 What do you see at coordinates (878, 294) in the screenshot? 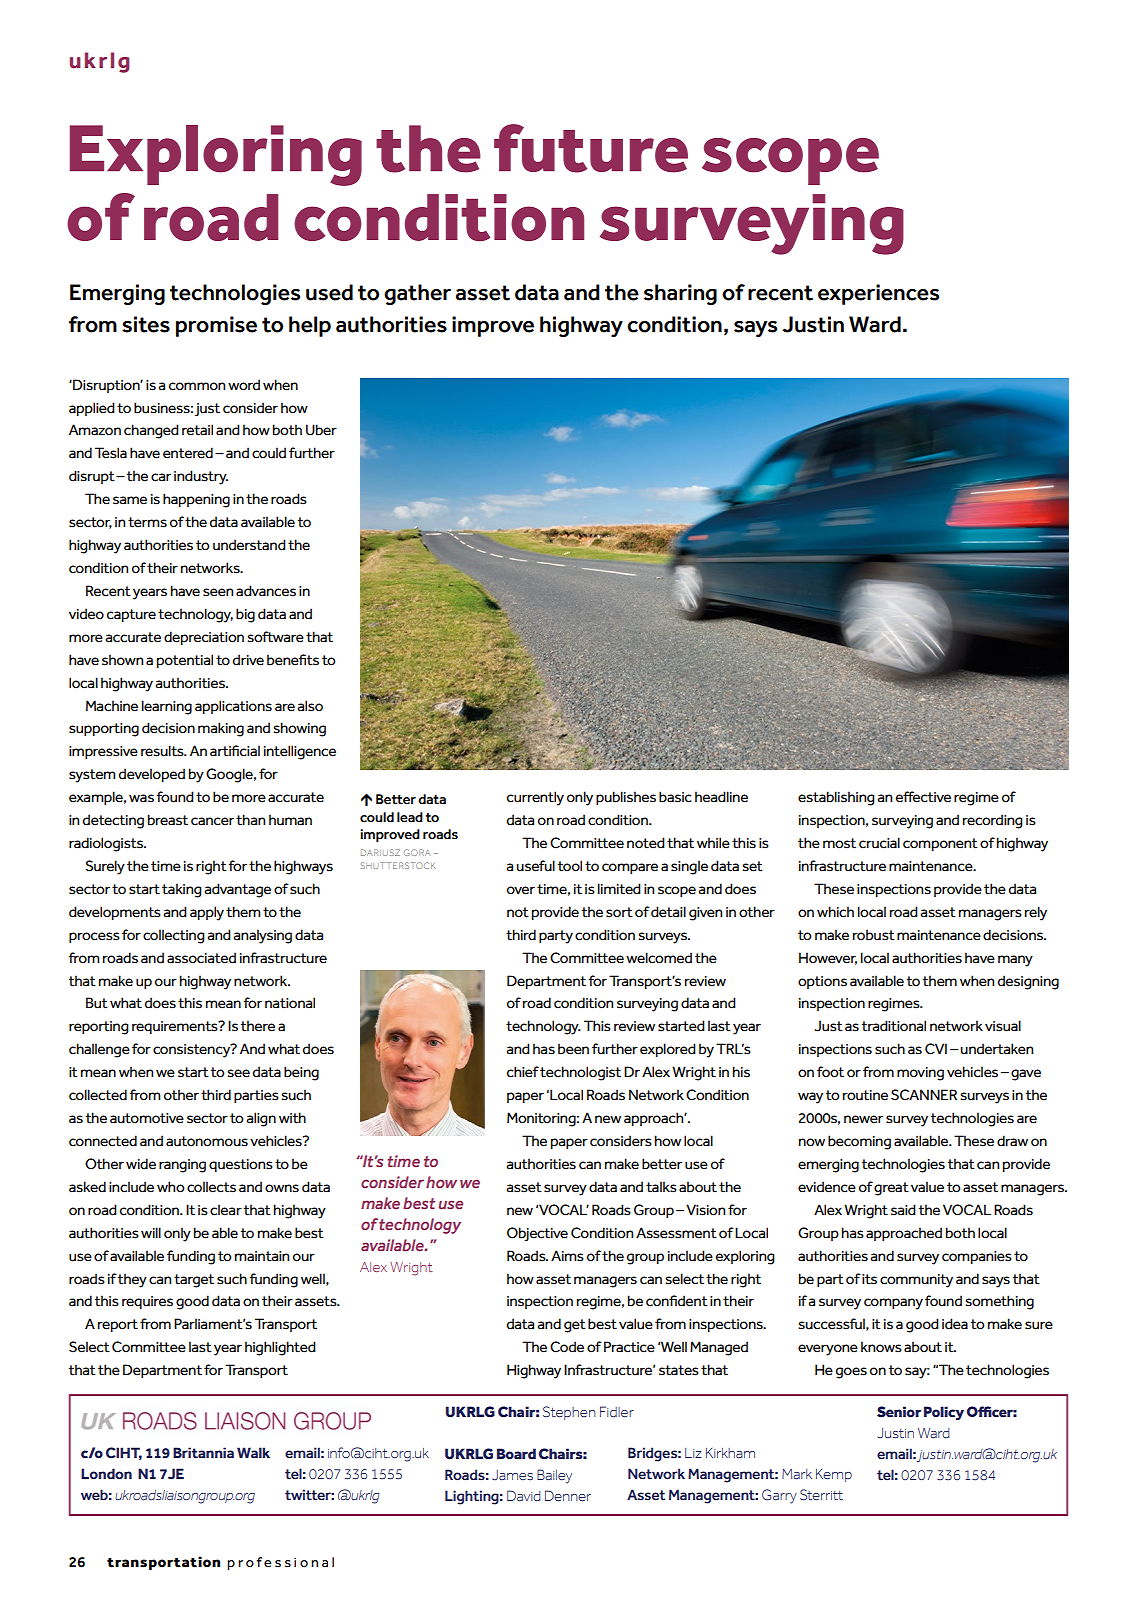
I see `experiences` at bounding box center [878, 294].
